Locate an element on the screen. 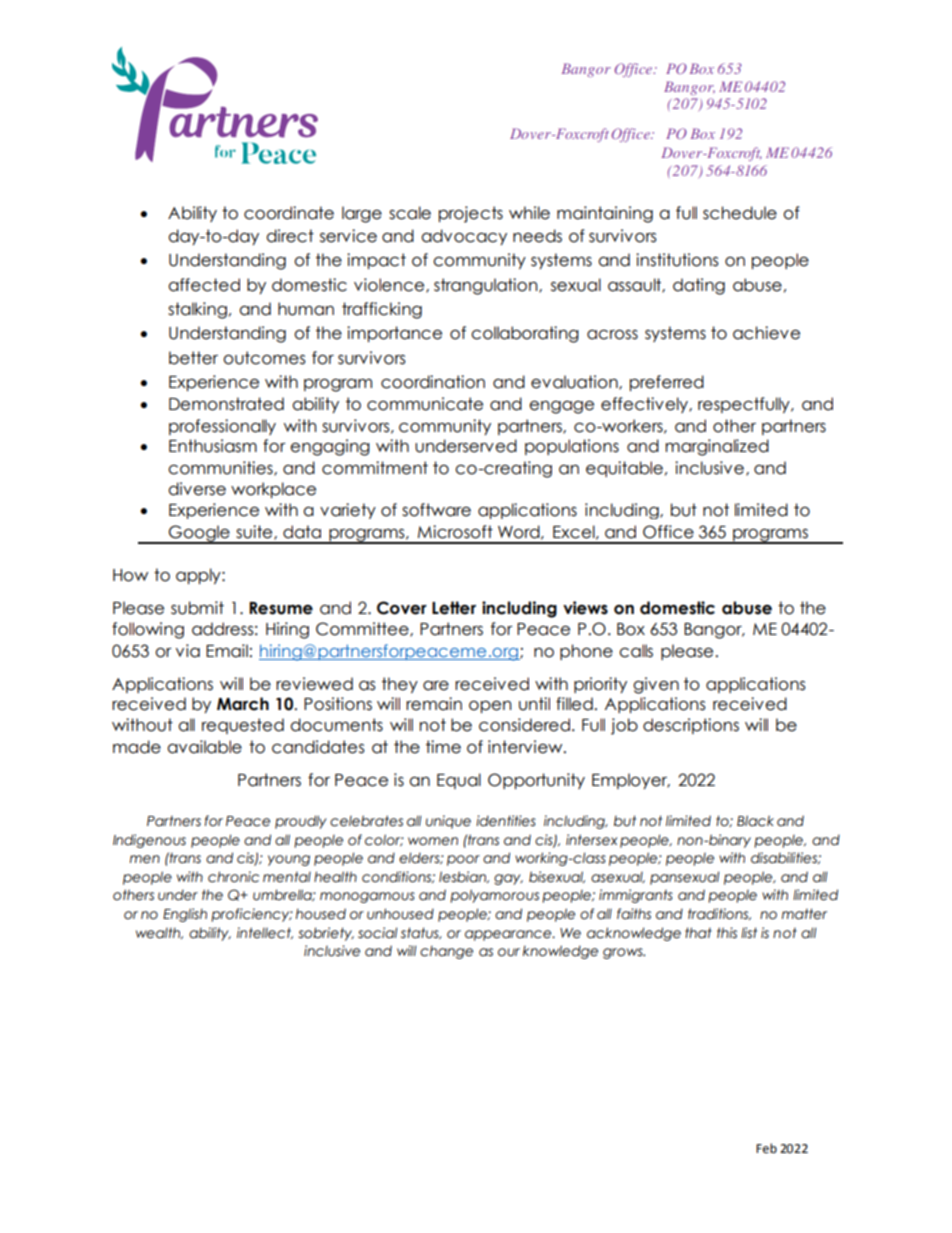 The height and width of the screenshot is (1233, 952). affected is located at coordinates (204, 285).
